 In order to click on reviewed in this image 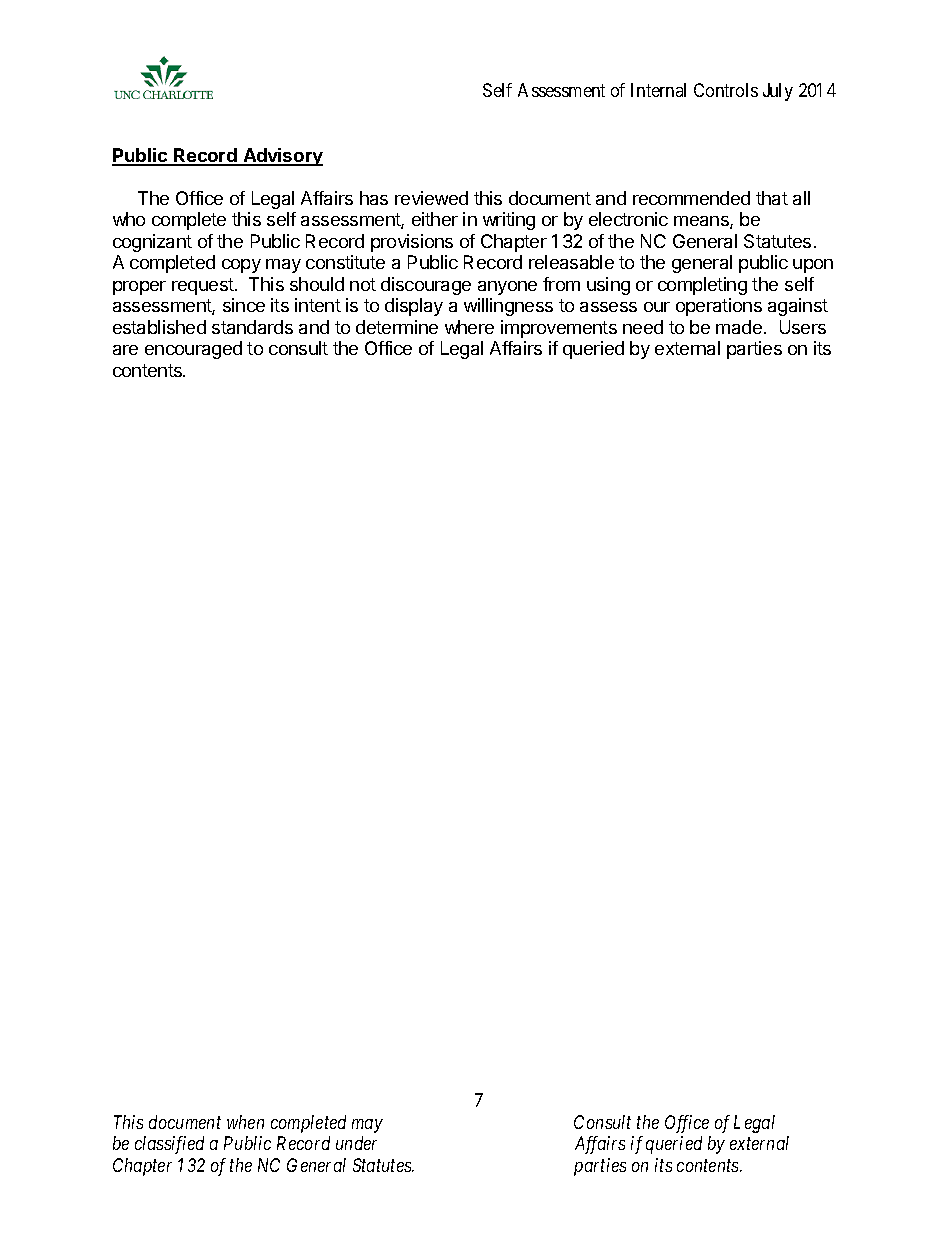, I will do `click(431, 198)`.
